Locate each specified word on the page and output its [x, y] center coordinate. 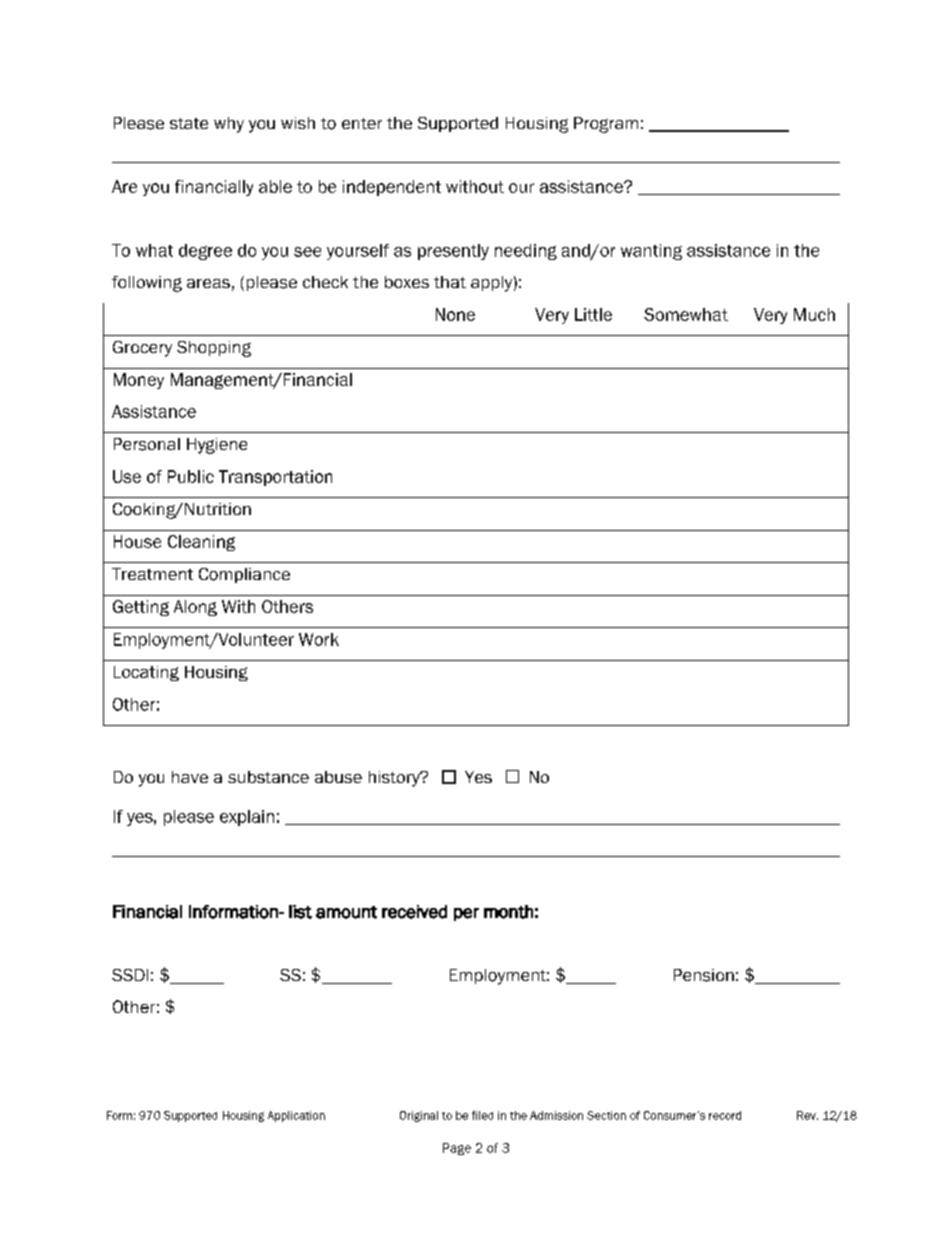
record [725, 1115]
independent [392, 188]
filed [482, 1115]
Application [296, 1116]
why [229, 125]
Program [606, 125]
